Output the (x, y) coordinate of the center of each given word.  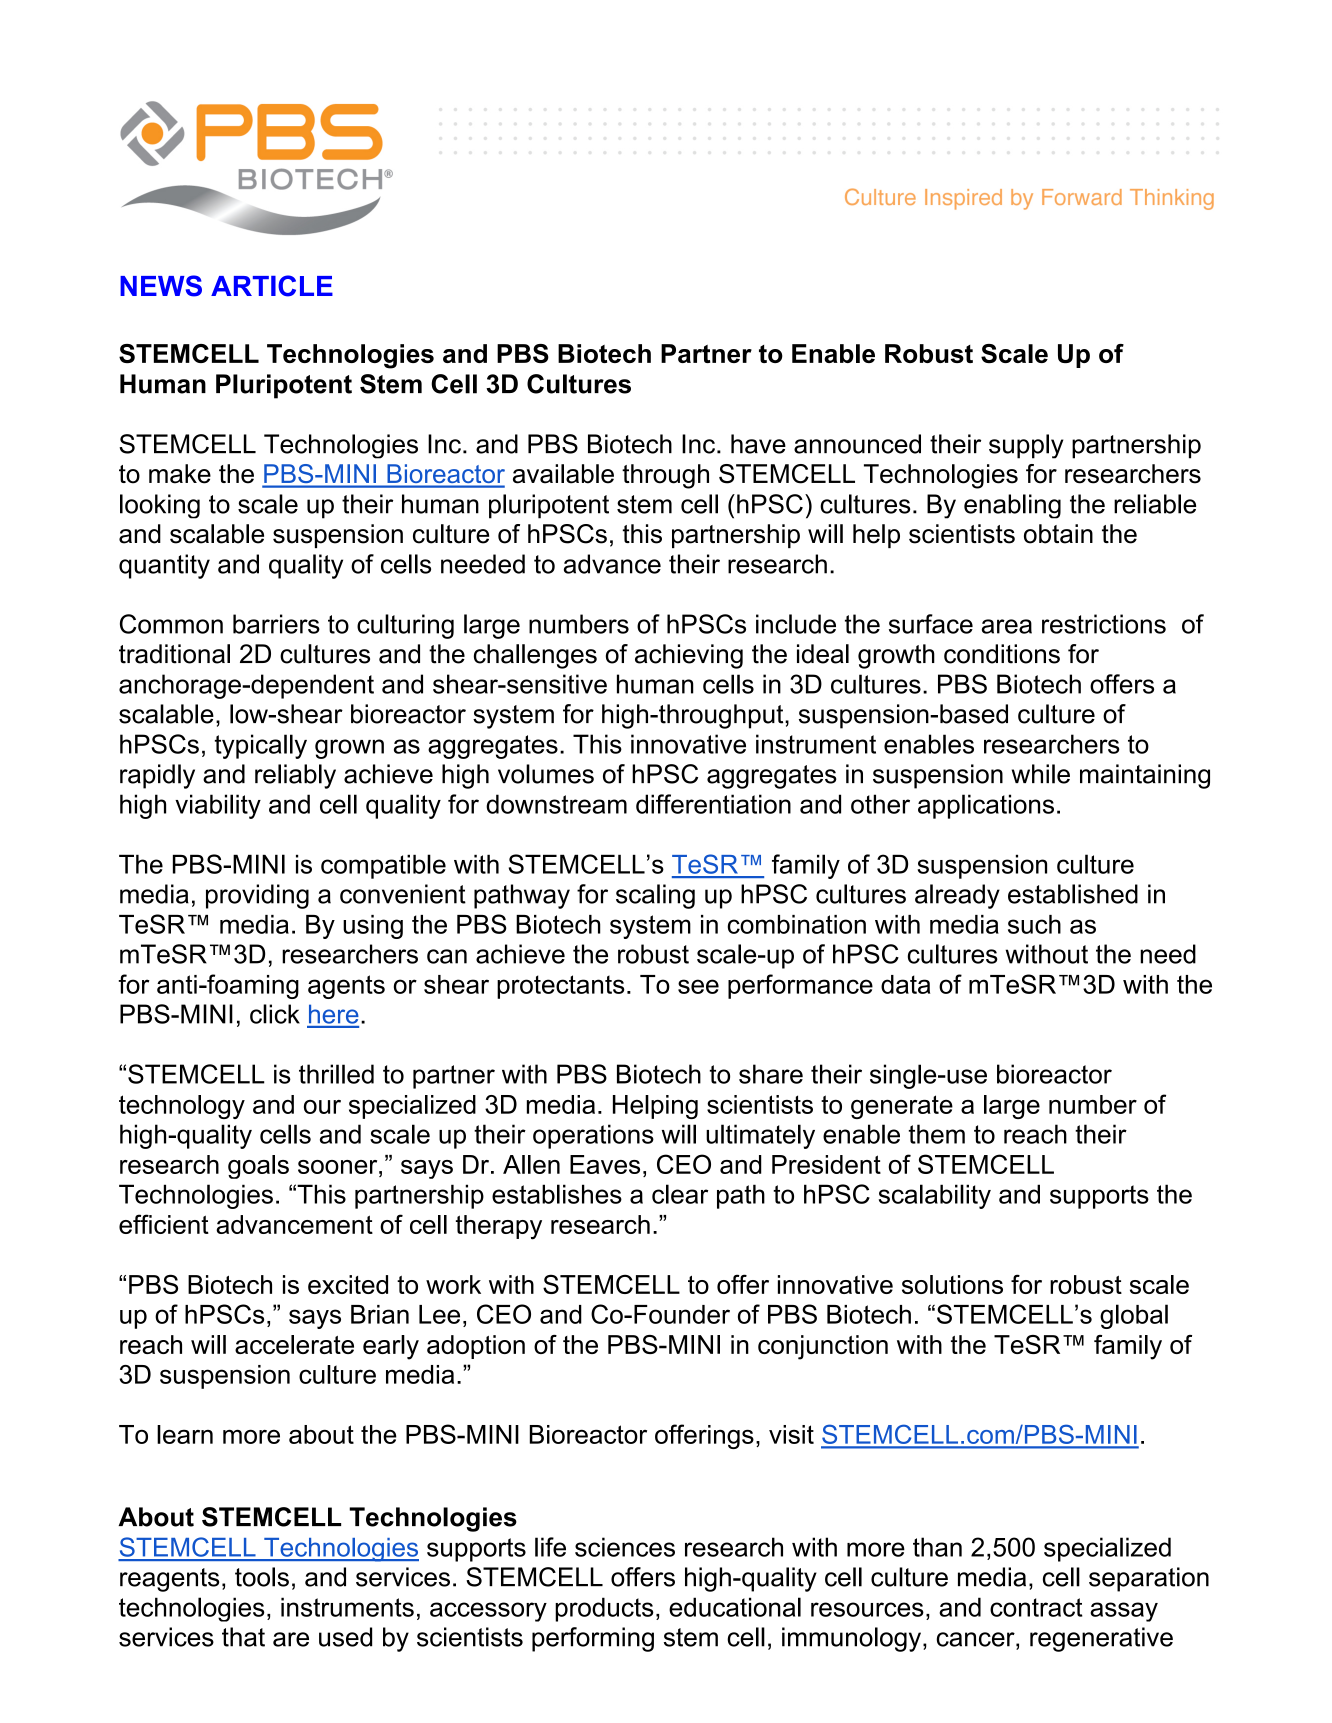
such (1034, 924)
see (698, 986)
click (275, 1014)
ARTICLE (272, 286)
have (758, 444)
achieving (689, 656)
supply (1026, 446)
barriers (276, 624)
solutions (952, 1284)
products (604, 1609)
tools (262, 1577)
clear (680, 1194)
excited (348, 1284)
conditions (1002, 654)
